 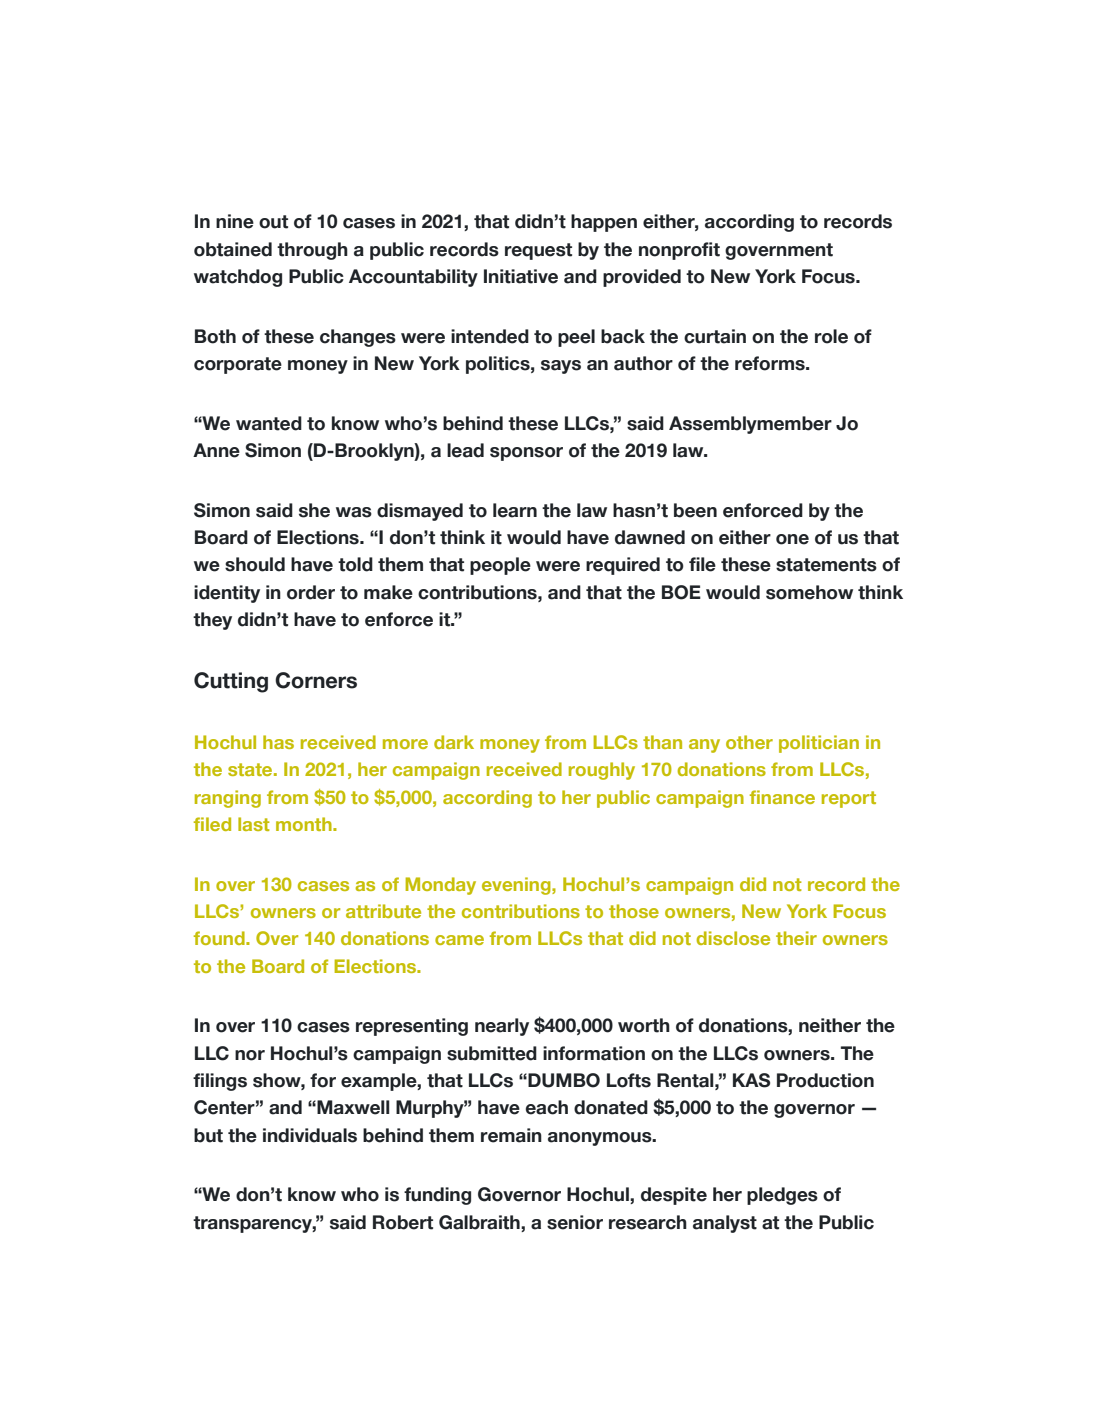 I want to click on other, so click(x=749, y=742).
